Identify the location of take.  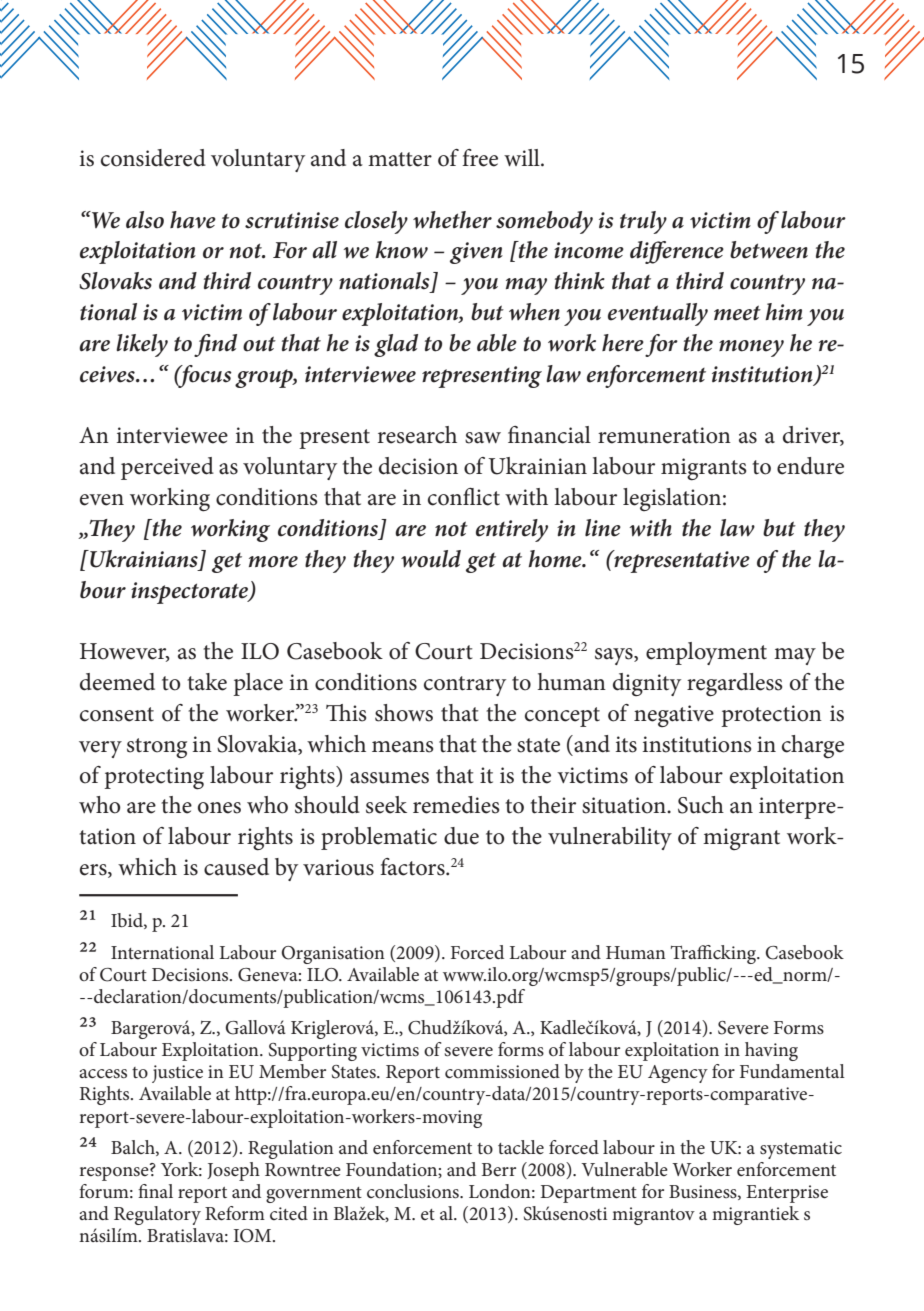
(207, 682).
